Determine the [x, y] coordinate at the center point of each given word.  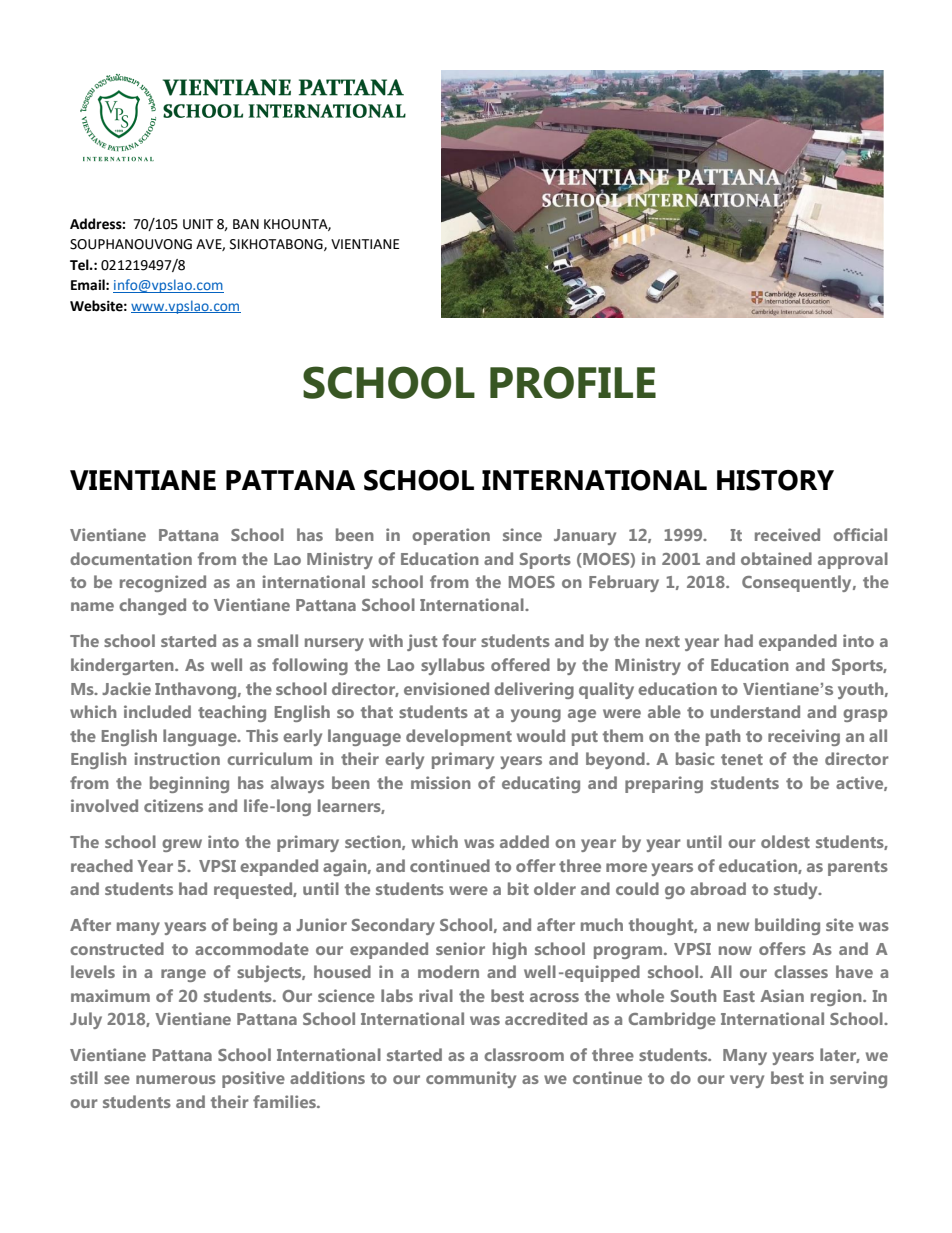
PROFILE [573, 382]
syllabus [453, 666]
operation [451, 536]
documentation [131, 558]
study [797, 890]
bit [518, 888]
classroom [524, 1054]
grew [182, 845]
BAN [246, 224]
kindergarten [123, 666]
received [787, 534]
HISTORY [775, 480]
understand [755, 711]
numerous [176, 1079]
